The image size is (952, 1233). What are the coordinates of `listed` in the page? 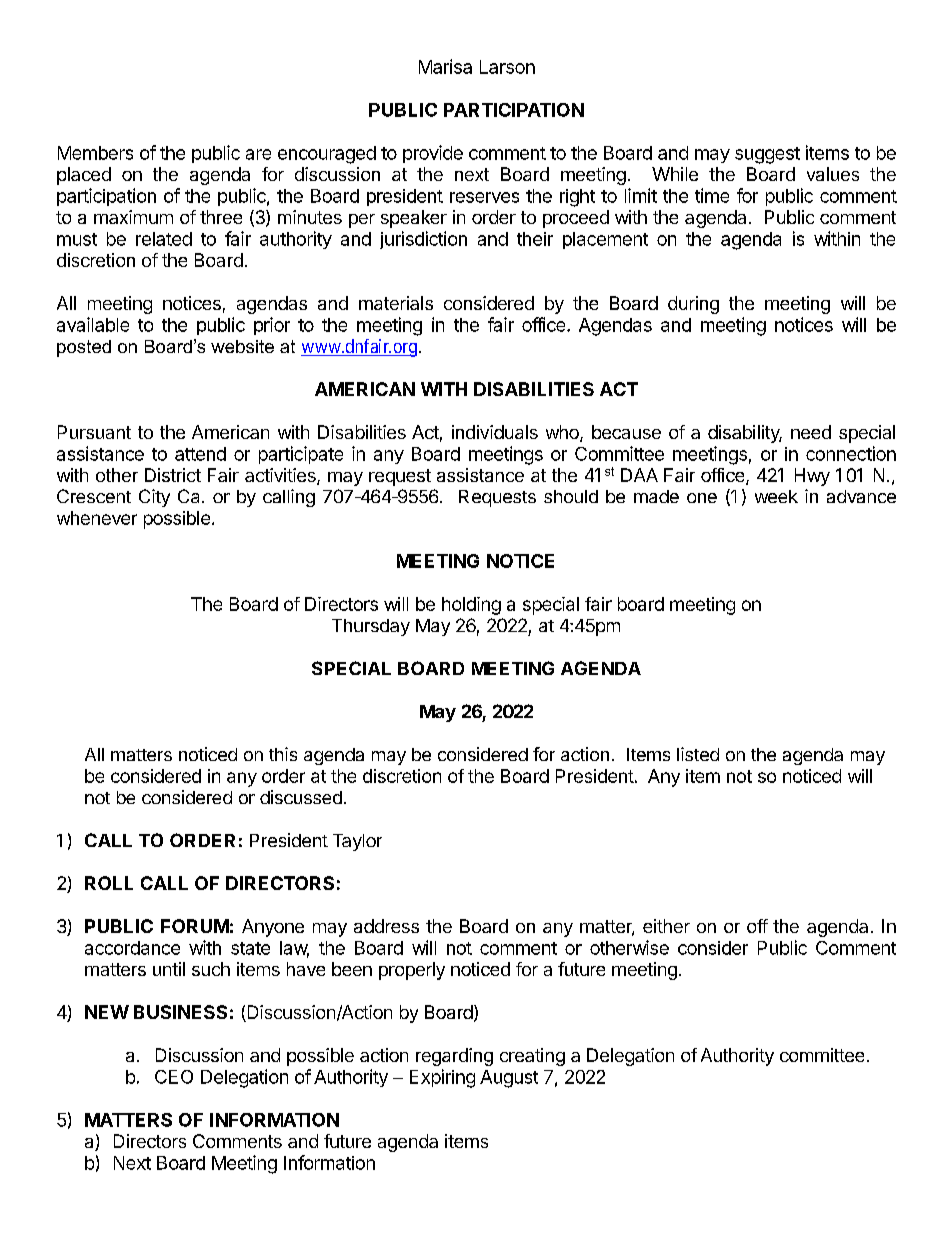 It's located at (698, 754).
